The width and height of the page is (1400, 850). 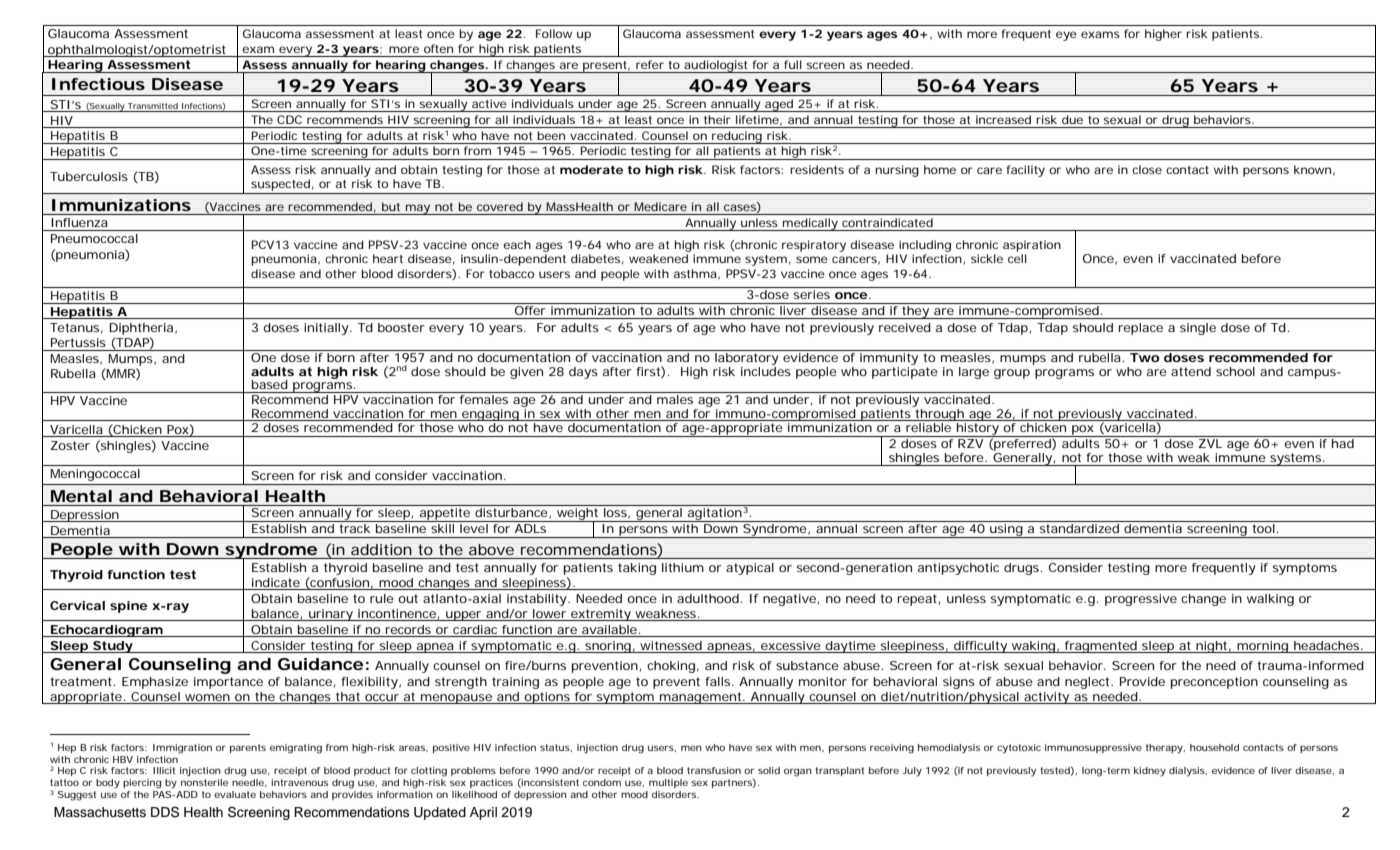 I want to click on Zoster, so click(x=70, y=445).
